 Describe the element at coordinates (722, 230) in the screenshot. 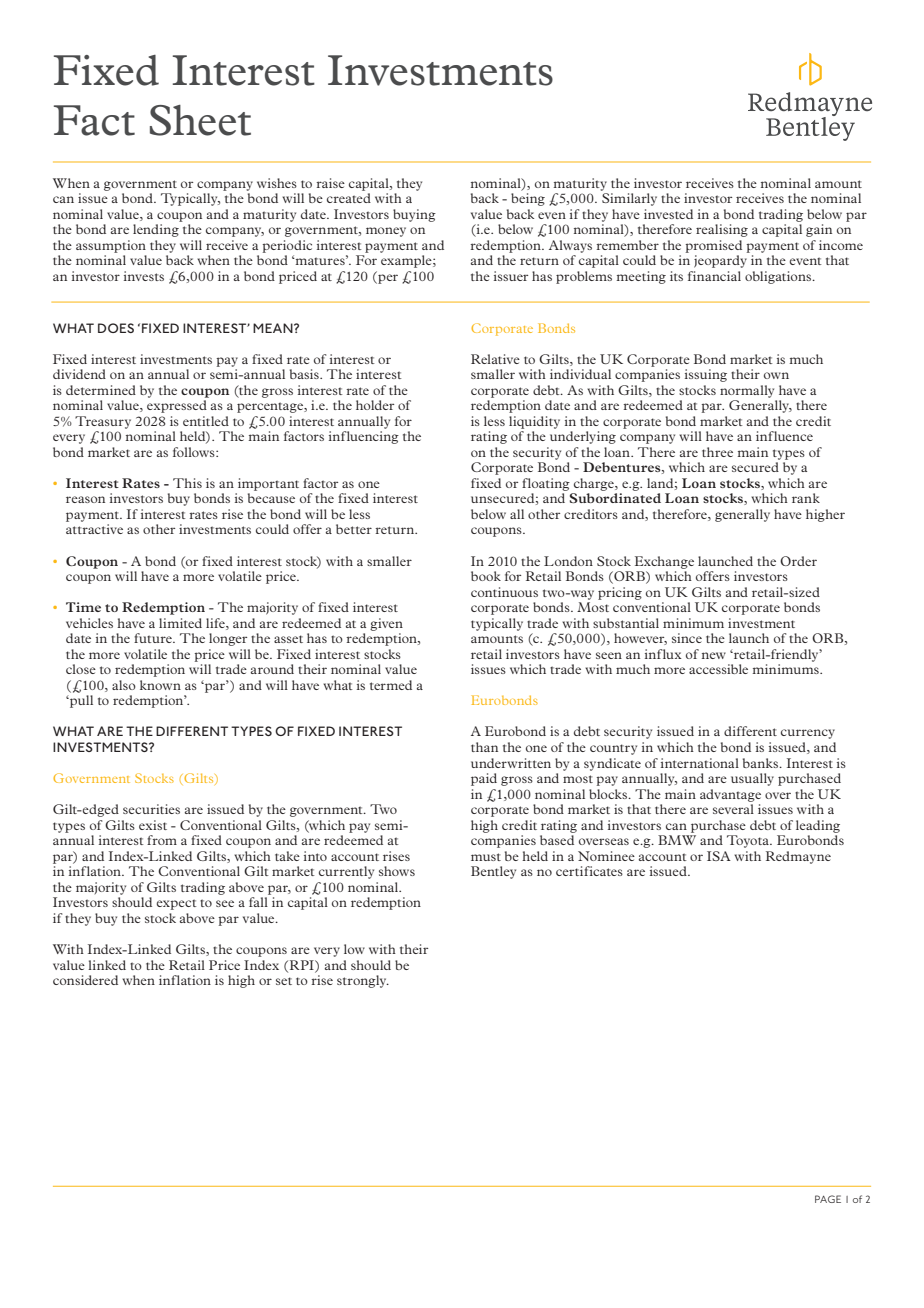

I see `realising` at that location.
